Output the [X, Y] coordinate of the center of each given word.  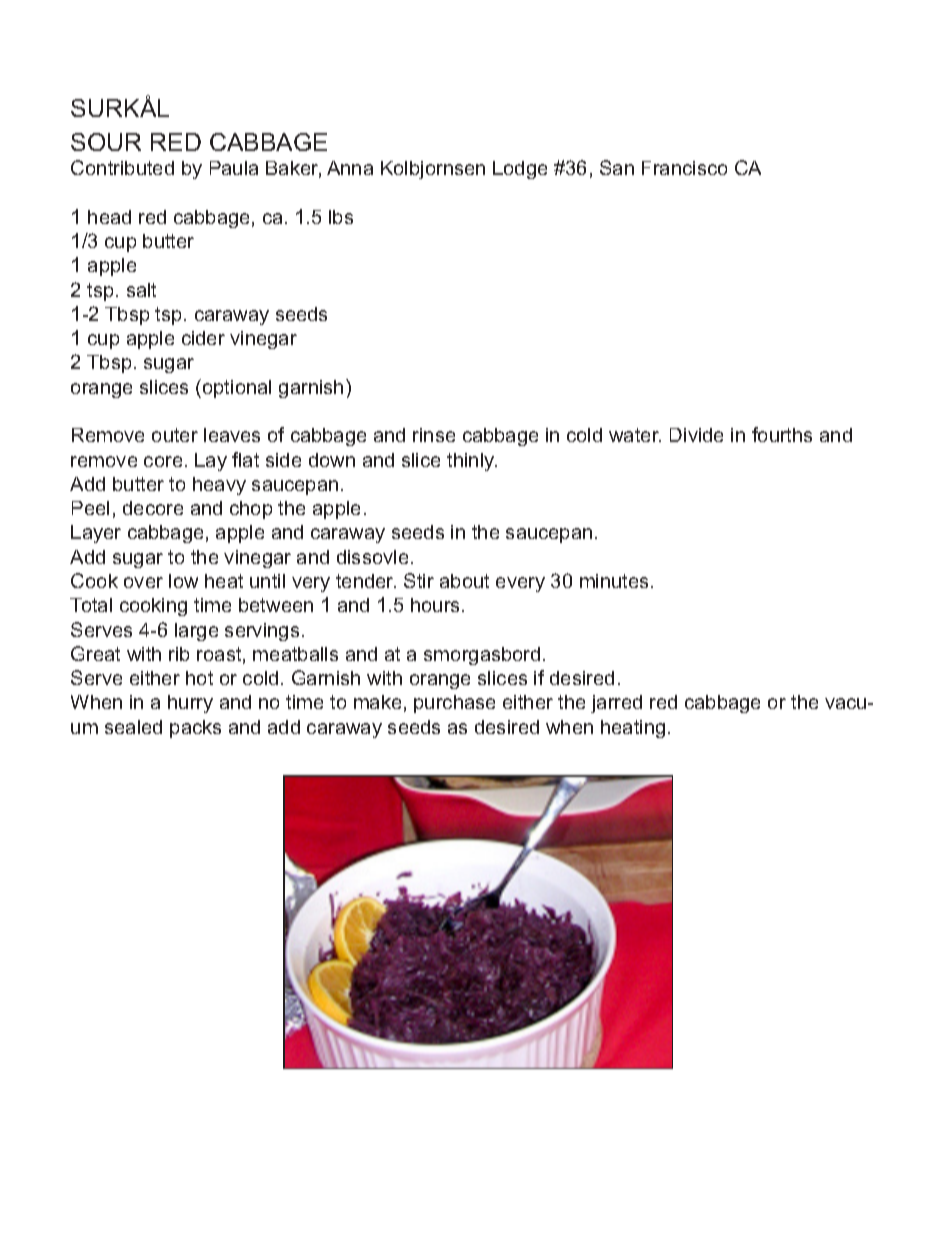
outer [175, 435]
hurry [190, 704]
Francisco [684, 168]
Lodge [520, 170]
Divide [696, 435]
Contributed [122, 167]
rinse [434, 435]
